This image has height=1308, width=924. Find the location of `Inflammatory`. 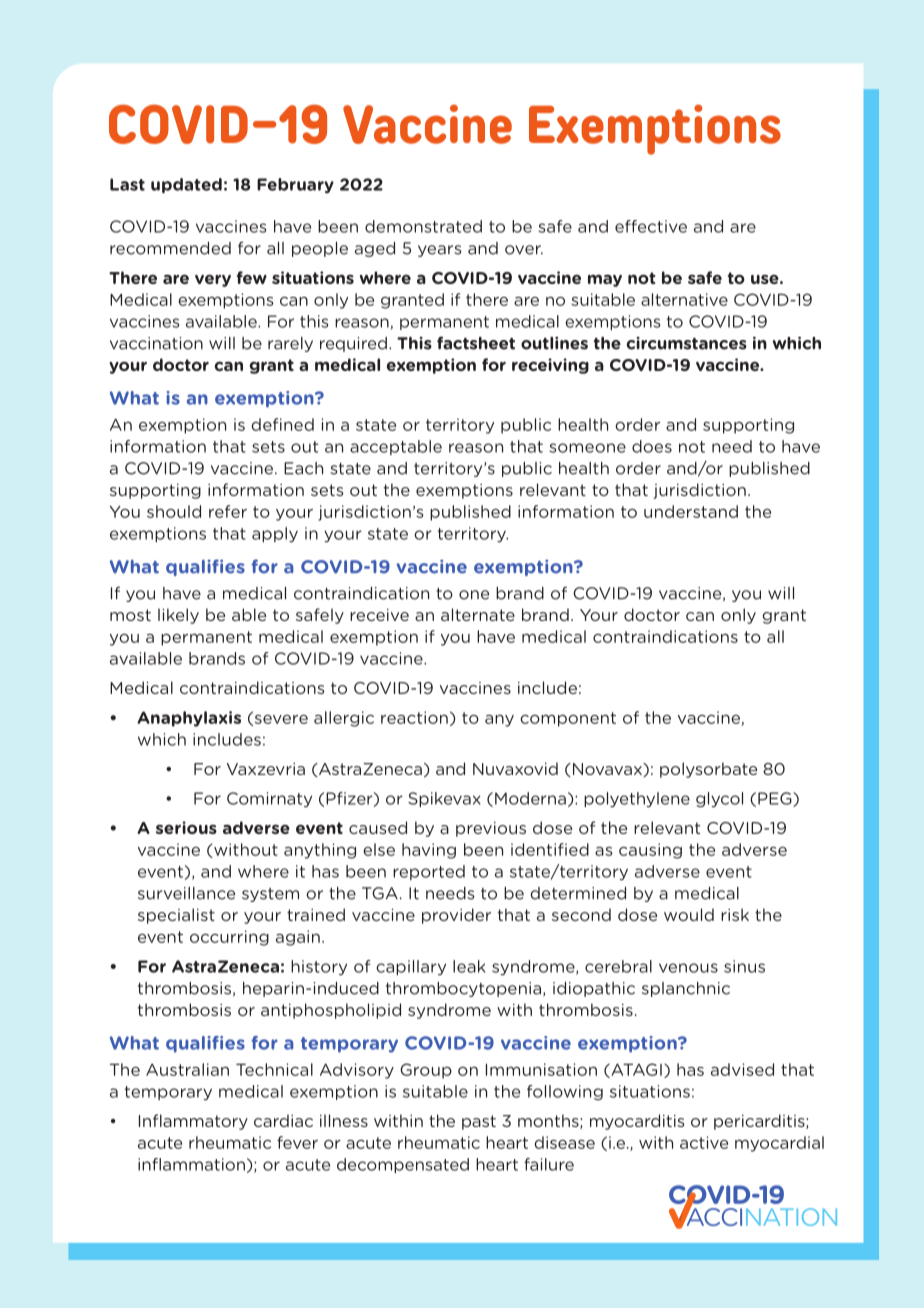

Inflammatory is located at coordinates (193, 1122).
